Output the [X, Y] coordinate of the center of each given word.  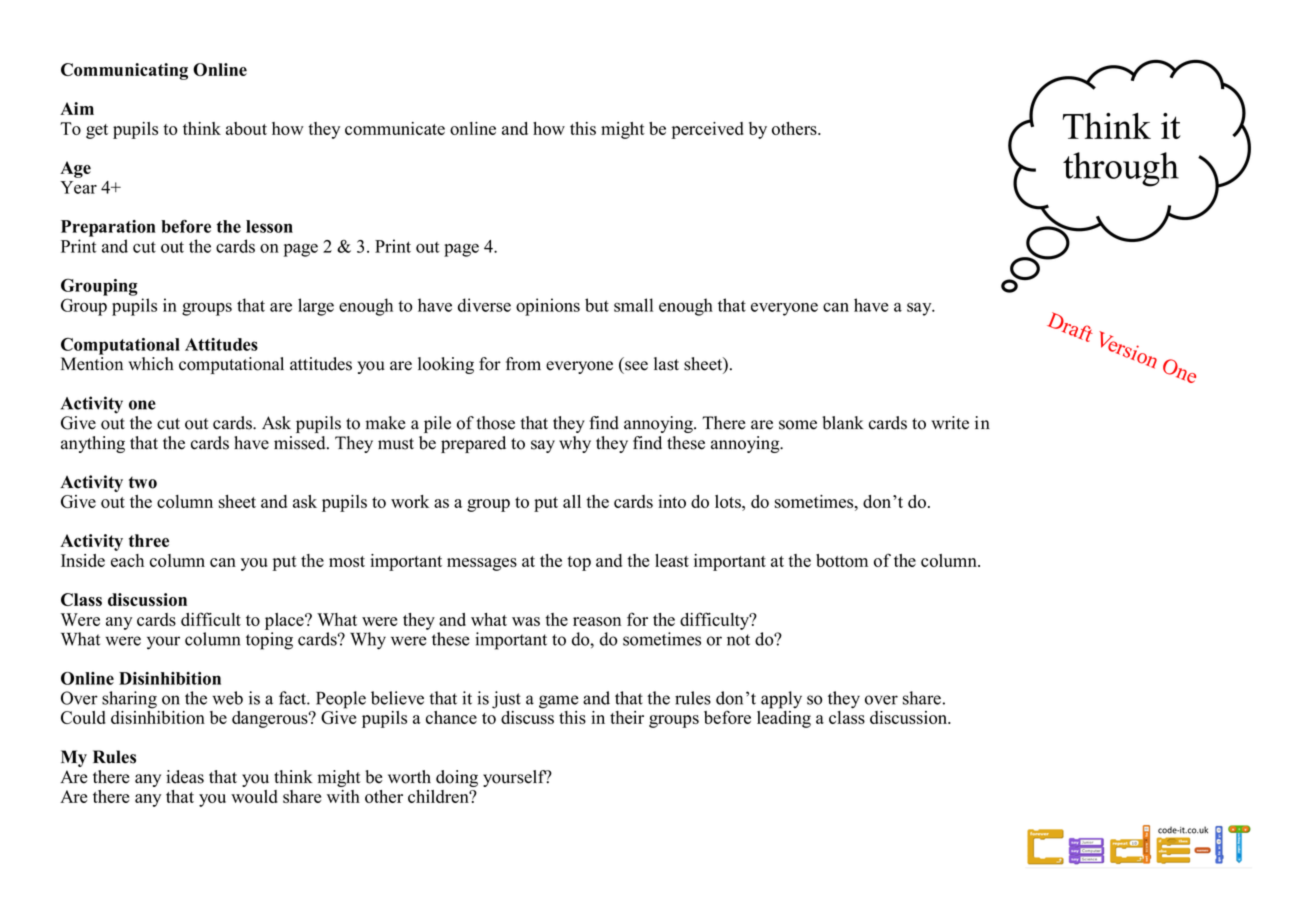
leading [784, 718]
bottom [842, 560]
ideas [185, 777]
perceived [708, 130]
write [950, 423]
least [672, 560]
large [316, 307]
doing [457, 778]
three [149, 540]
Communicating [124, 71]
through [1121, 169]
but [597, 305]
